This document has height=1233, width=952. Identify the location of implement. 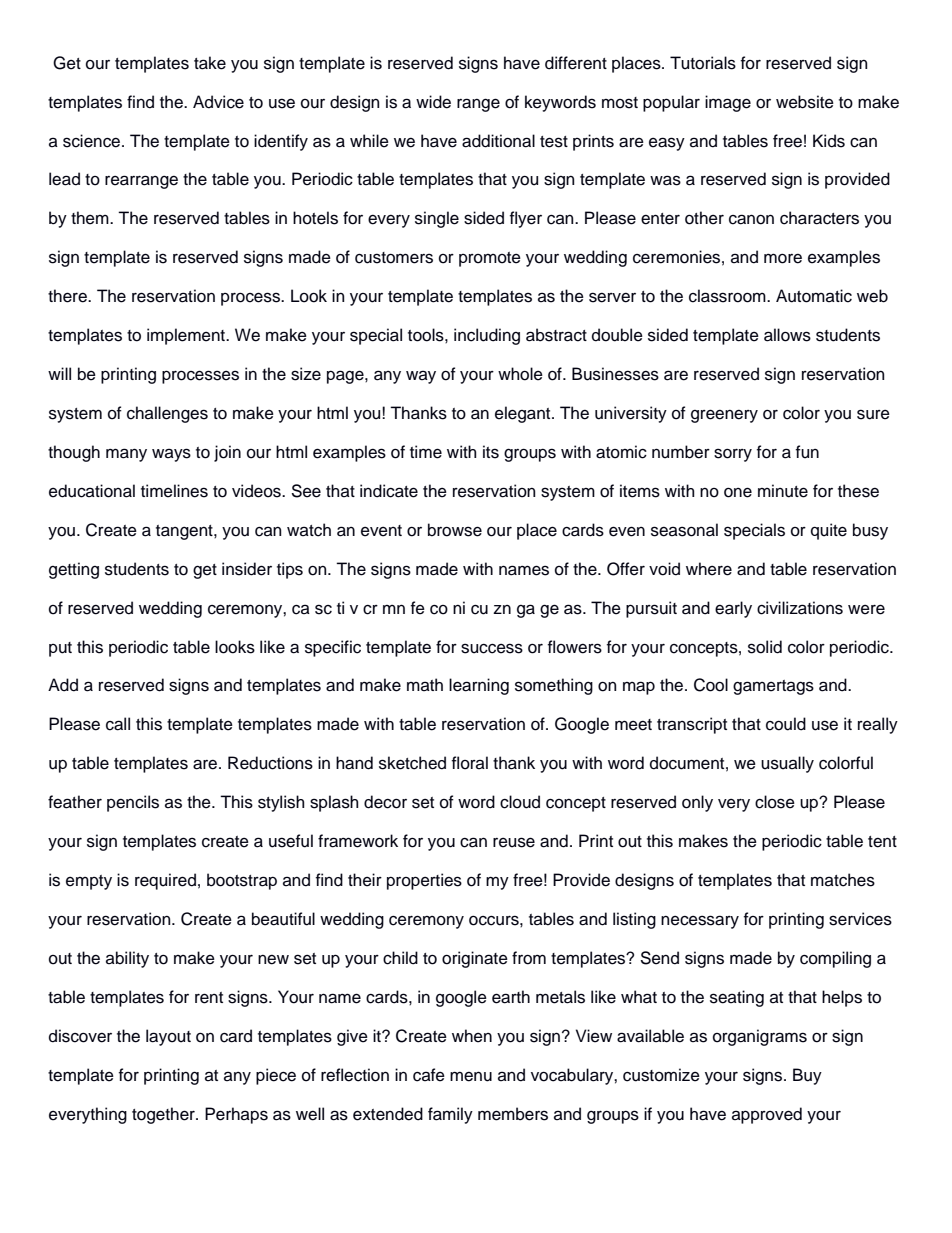
(187, 336).
